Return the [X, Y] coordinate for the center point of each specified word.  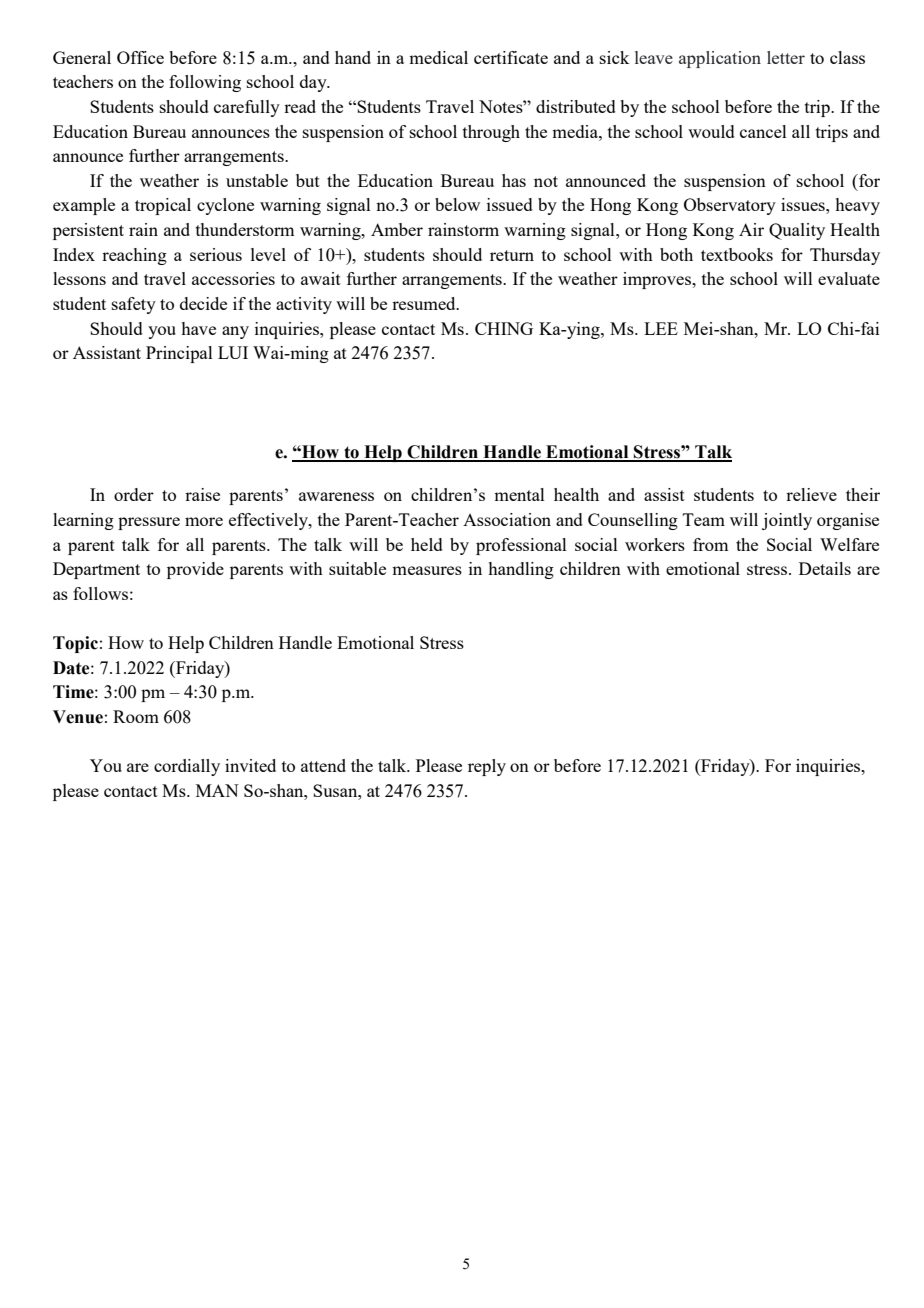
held [427, 544]
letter [786, 57]
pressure [149, 523]
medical [438, 57]
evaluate [849, 278]
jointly [787, 521]
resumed [425, 303]
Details [825, 568]
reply [487, 767]
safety [134, 305]
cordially [187, 767]
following [205, 83]
